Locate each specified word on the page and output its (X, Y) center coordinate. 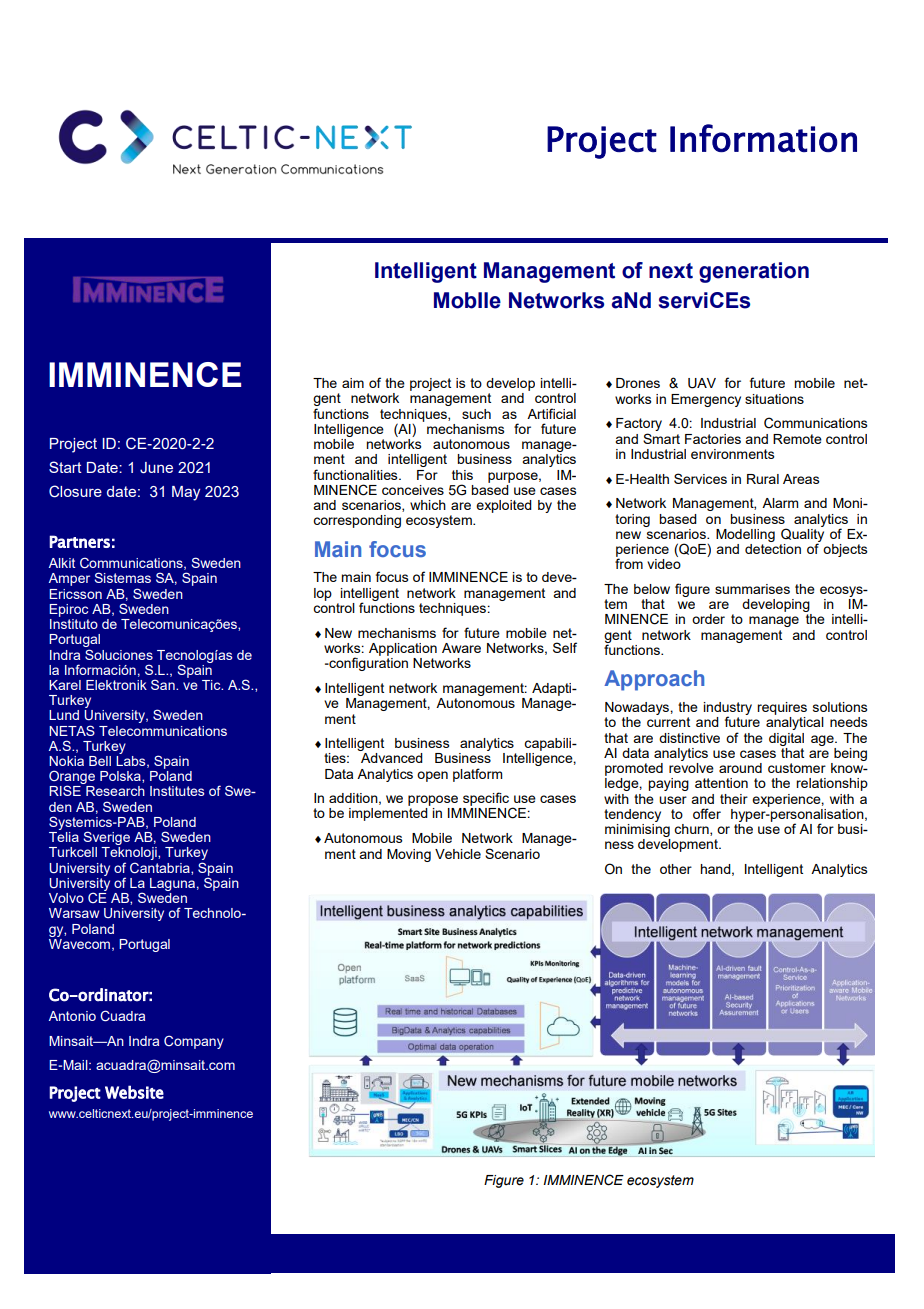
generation (754, 272)
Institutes (177, 791)
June (156, 468)
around (740, 768)
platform (477, 775)
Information (763, 138)
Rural (763, 479)
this (462, 475)
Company (194, 1042)
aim (353, 383)
